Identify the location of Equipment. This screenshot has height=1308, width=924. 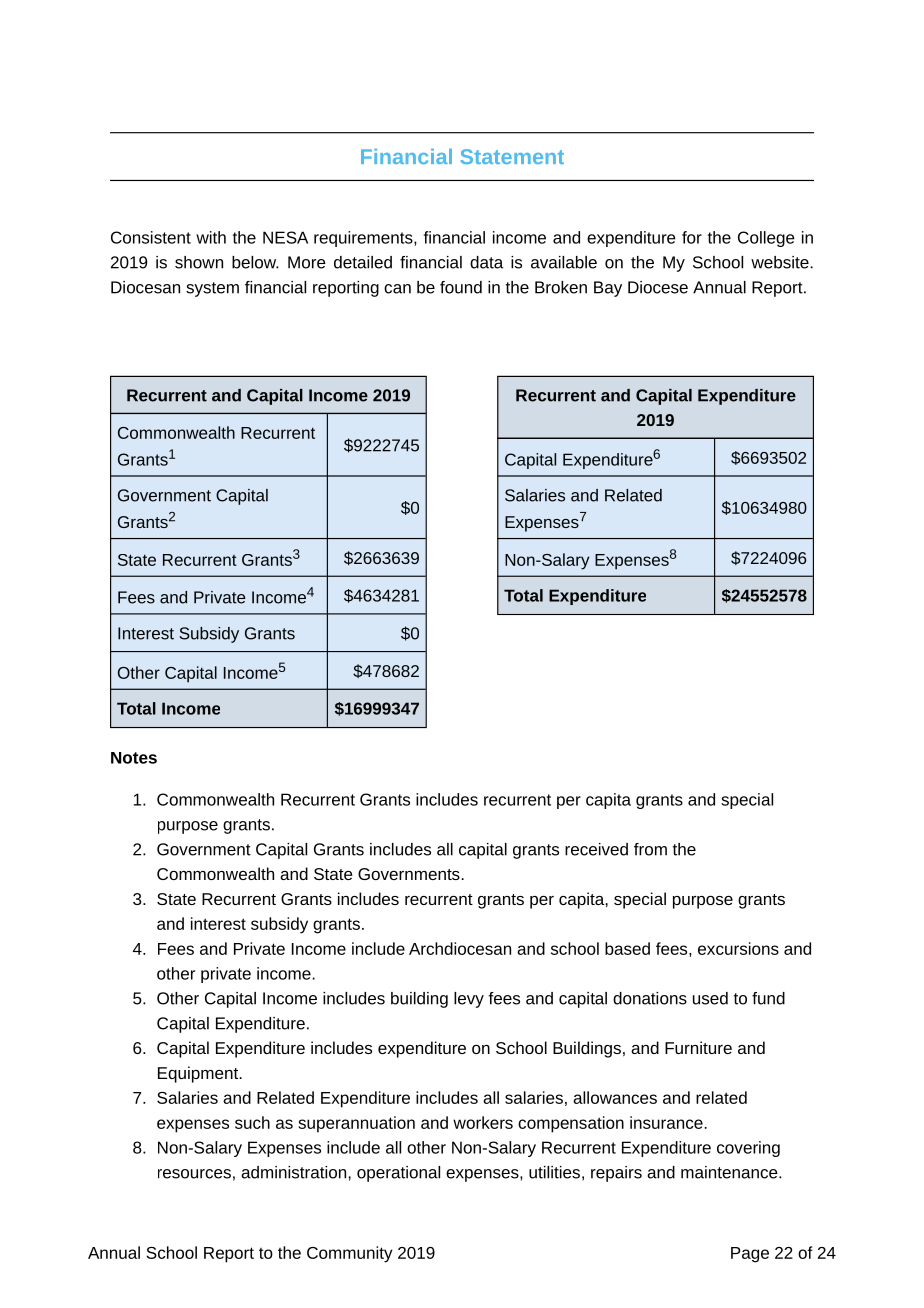
(199, 1074).
